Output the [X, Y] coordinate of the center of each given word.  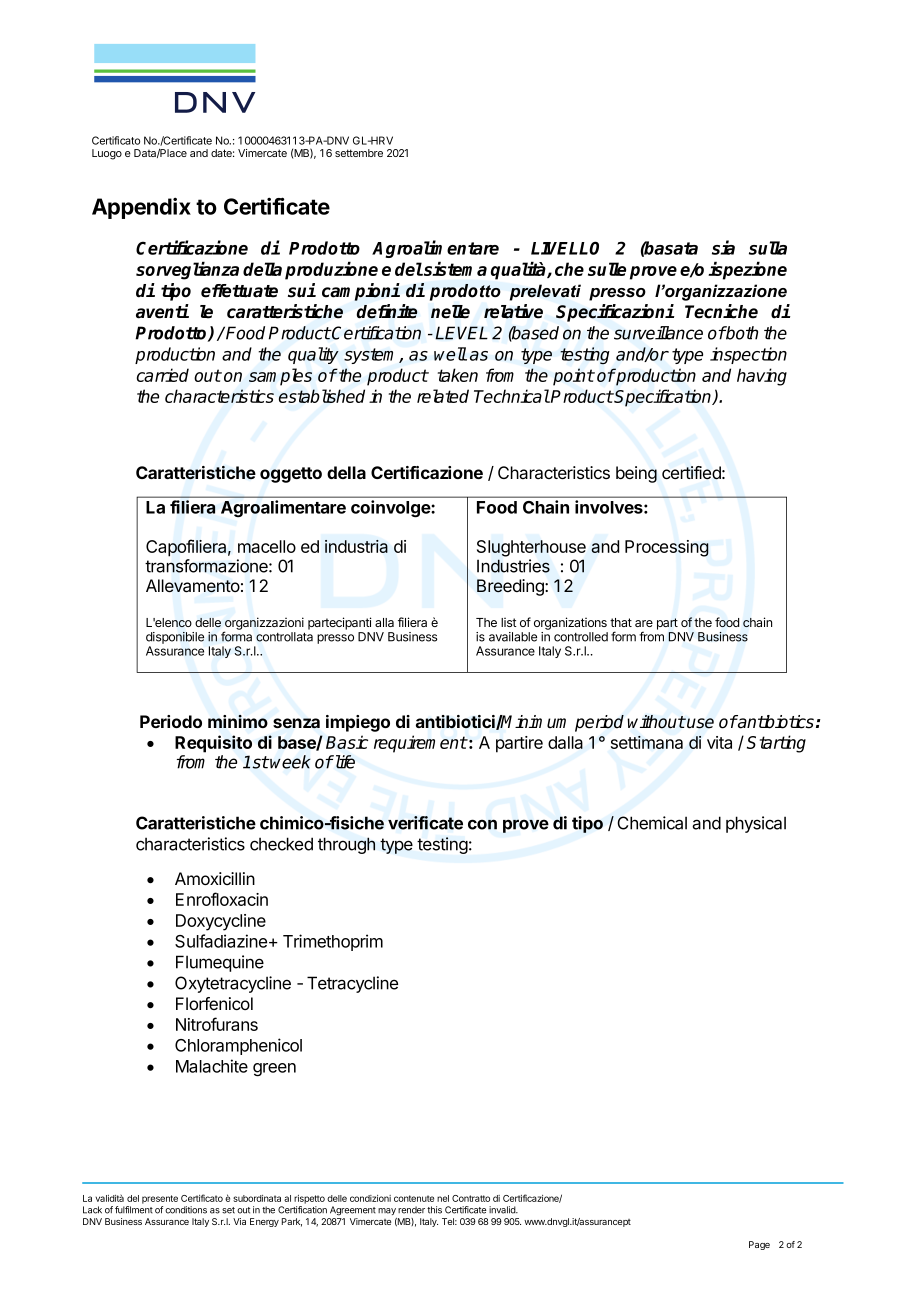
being [636, 474]
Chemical [652, 823]
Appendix [141, 208]
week [290, 762]
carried [163, 375]
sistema [454, 268]
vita [719, 742]
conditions [186, 1210]
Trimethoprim [333, 942]
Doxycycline [221, 922]
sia [723, 247]
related [443, 396]
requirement [420, 744]
